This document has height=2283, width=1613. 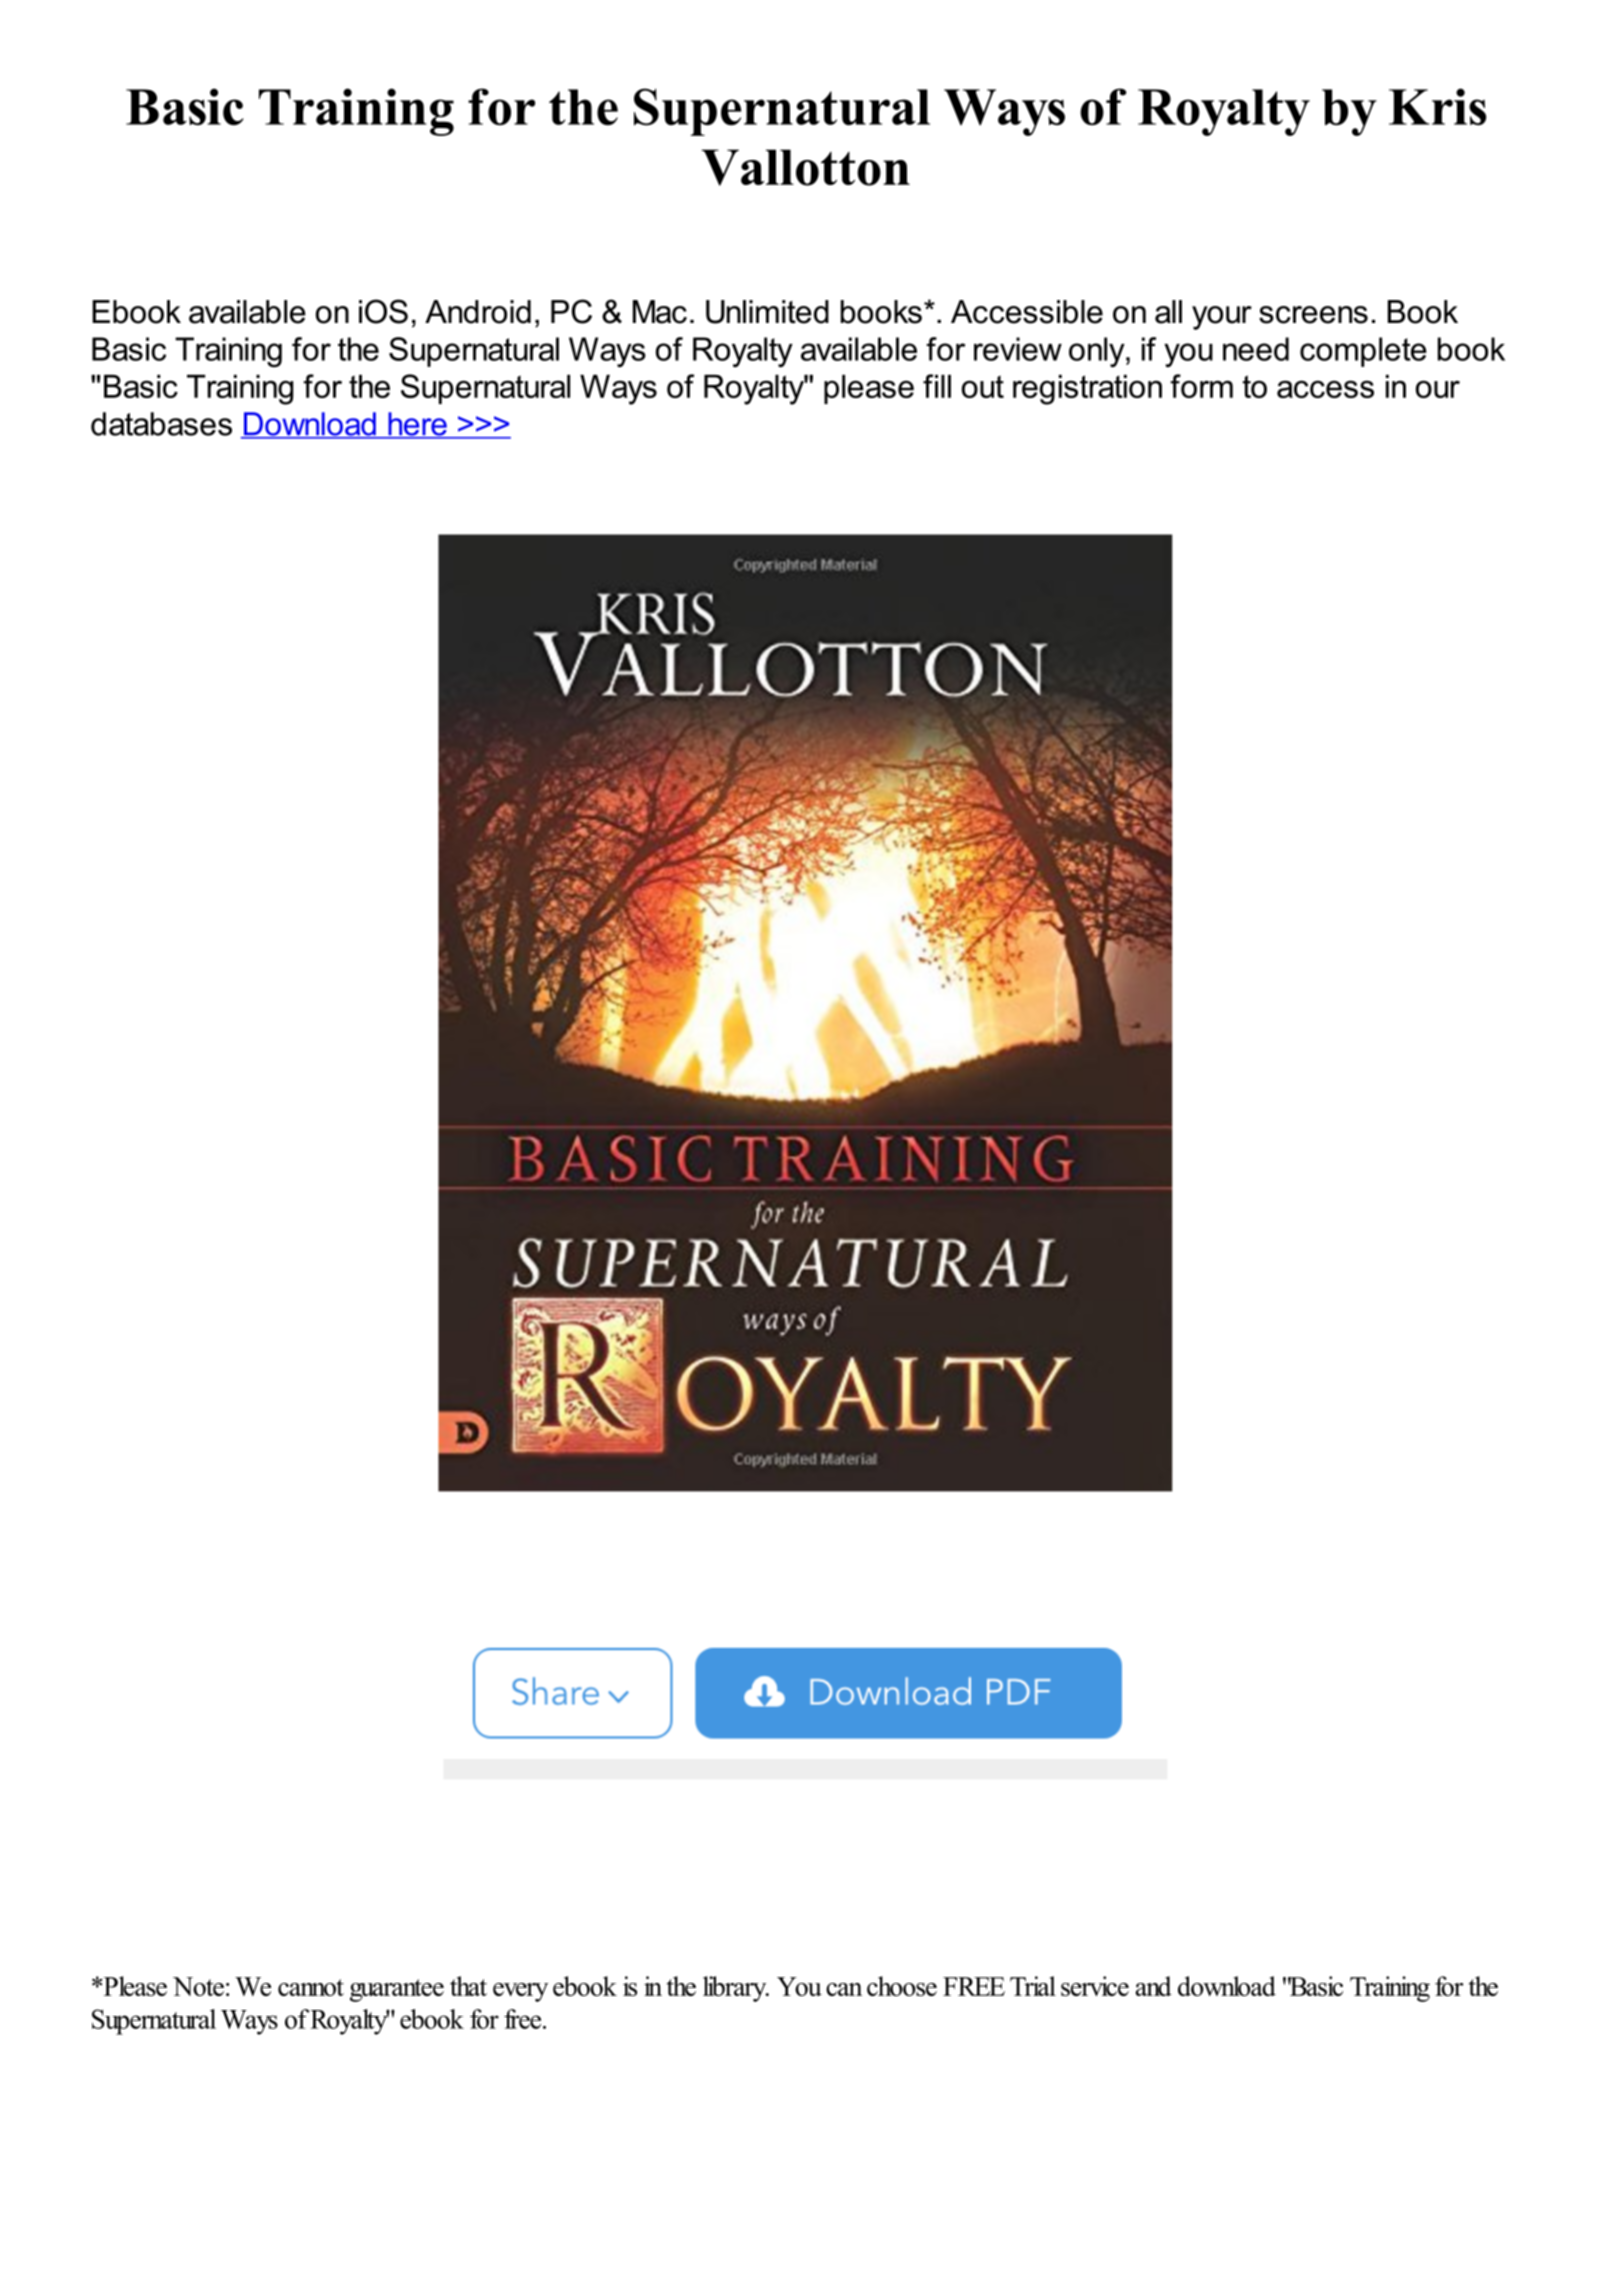 What do you see at coordinates (417, 425) in the document?
I see `here` at bounding box center [417, 425].
